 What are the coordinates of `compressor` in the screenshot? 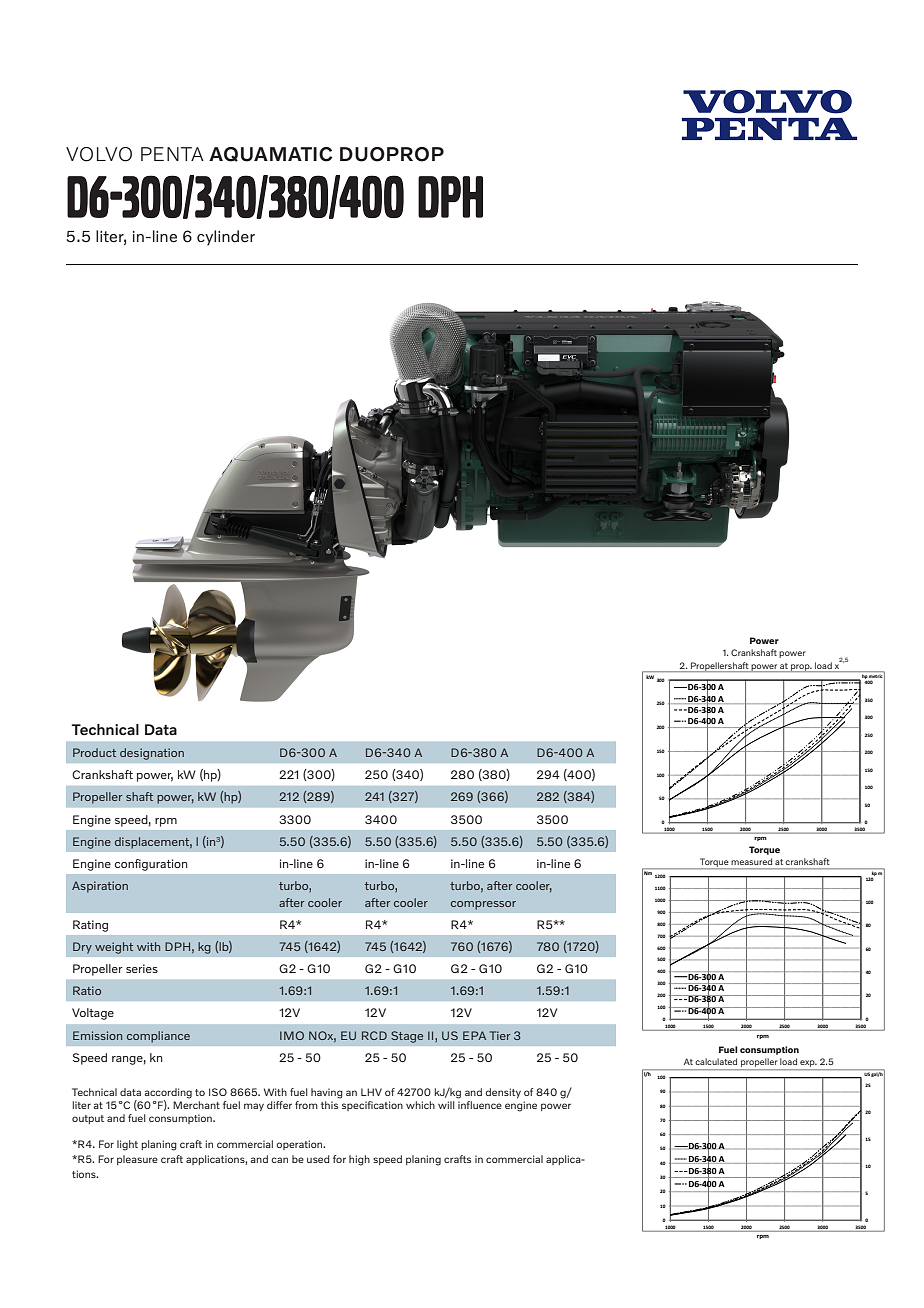 It's located at (483, 905).
